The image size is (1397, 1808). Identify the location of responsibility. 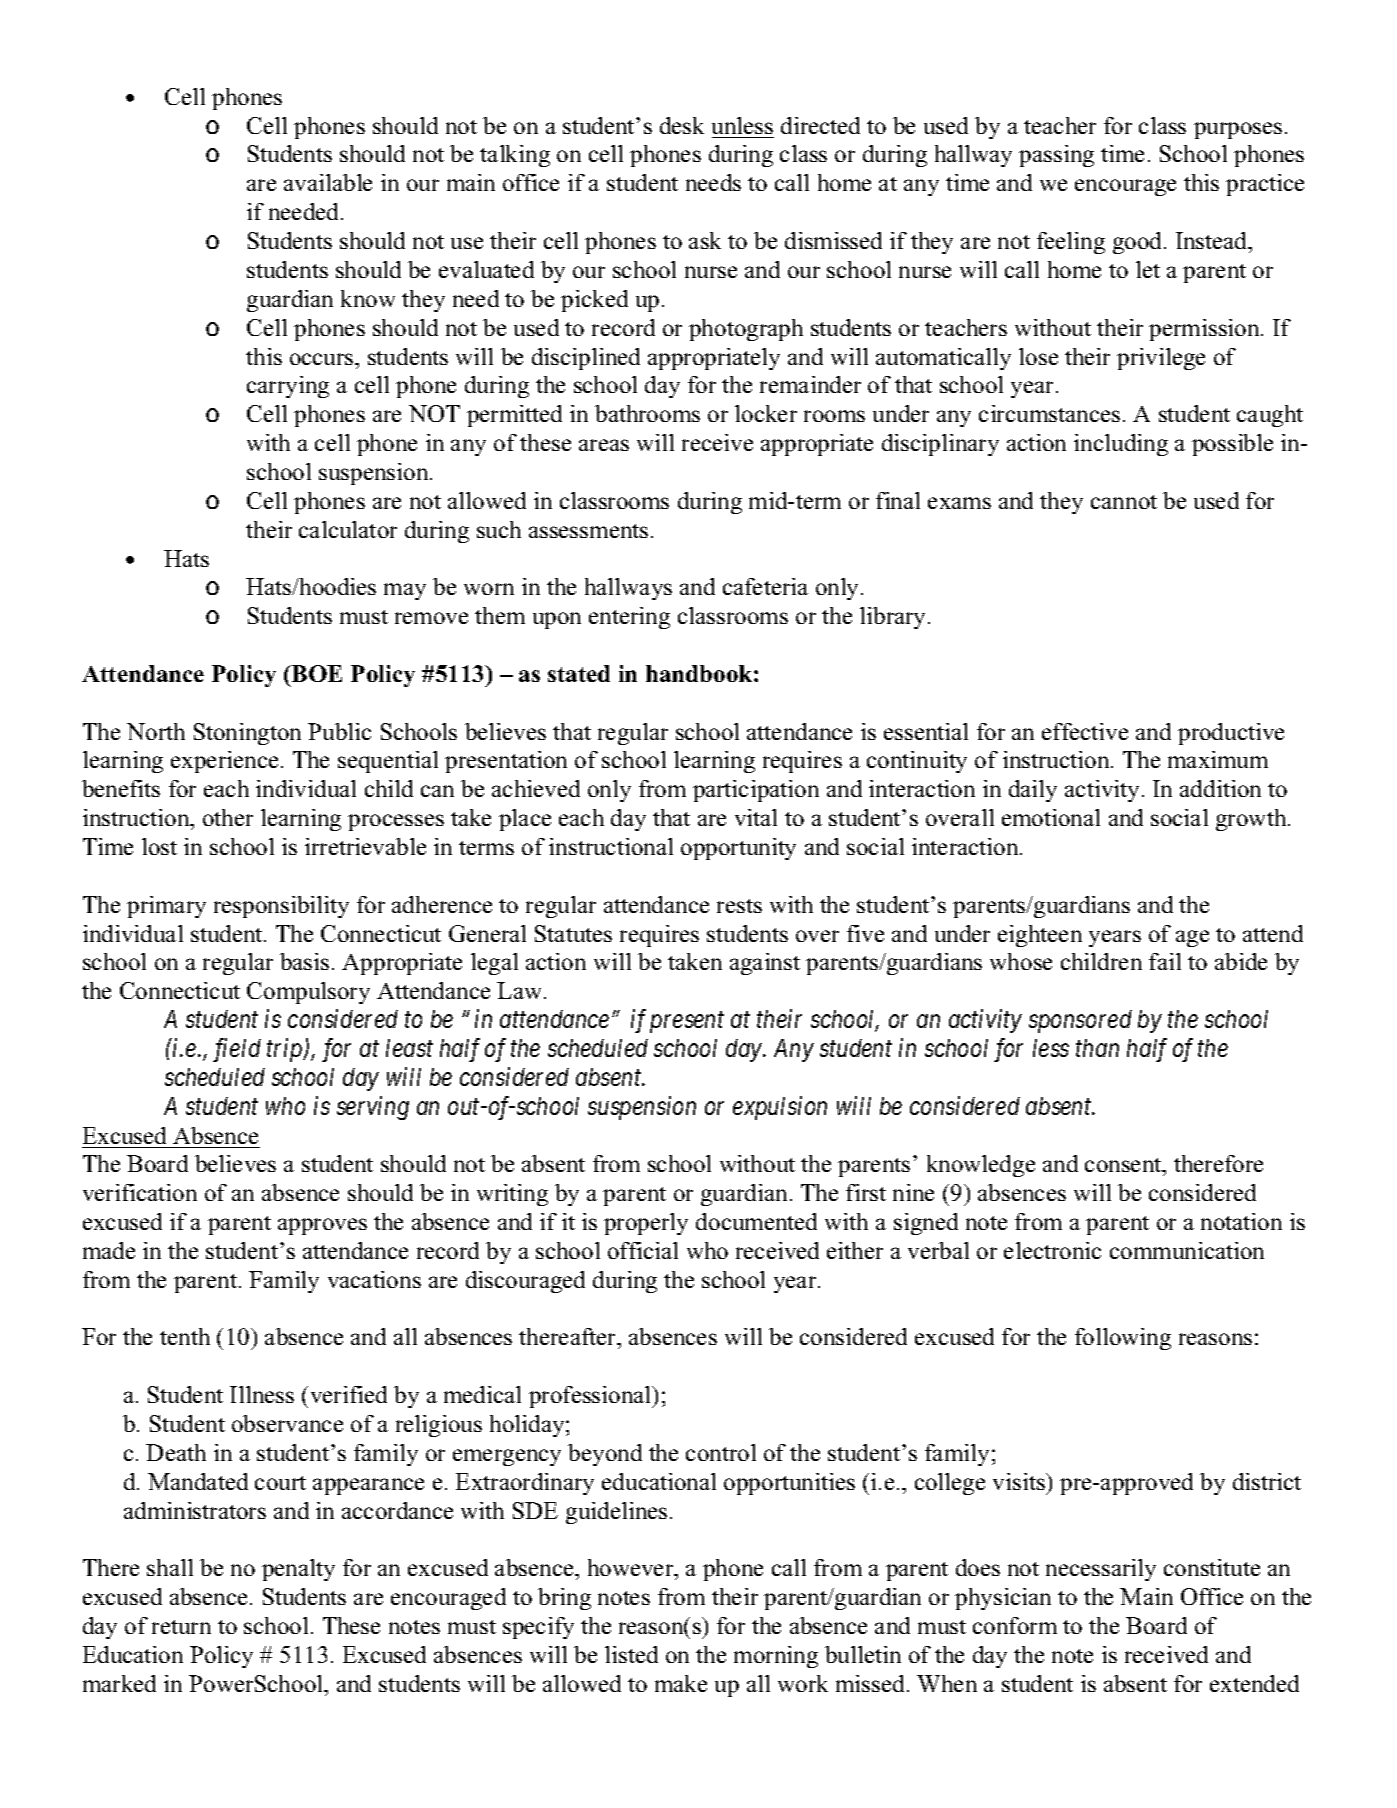
(281, 907).
